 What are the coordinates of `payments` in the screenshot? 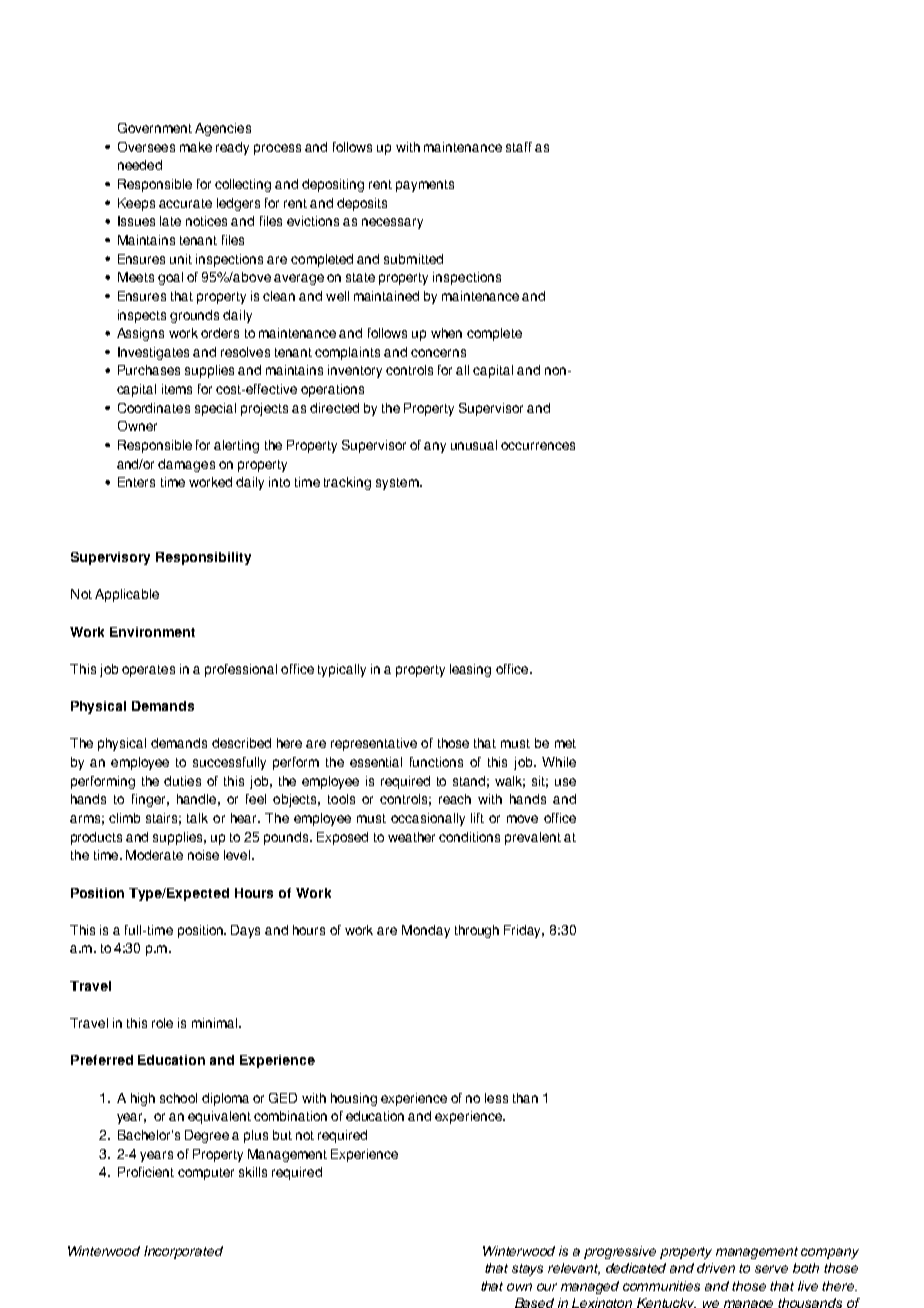 It's located at (425, 186).
